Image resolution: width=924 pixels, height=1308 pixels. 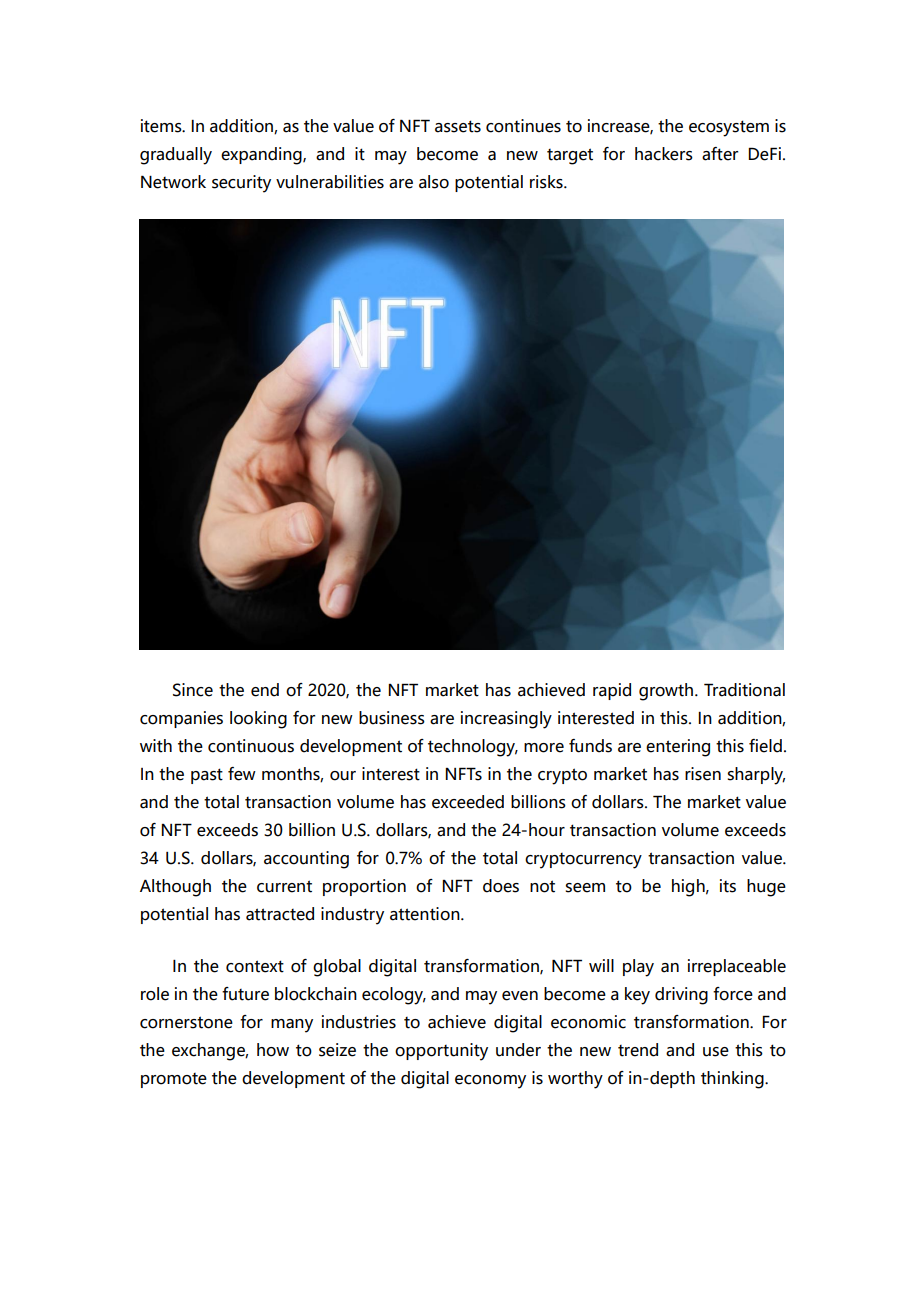 I want to click on increasingly, so click(x=506, y=720).
